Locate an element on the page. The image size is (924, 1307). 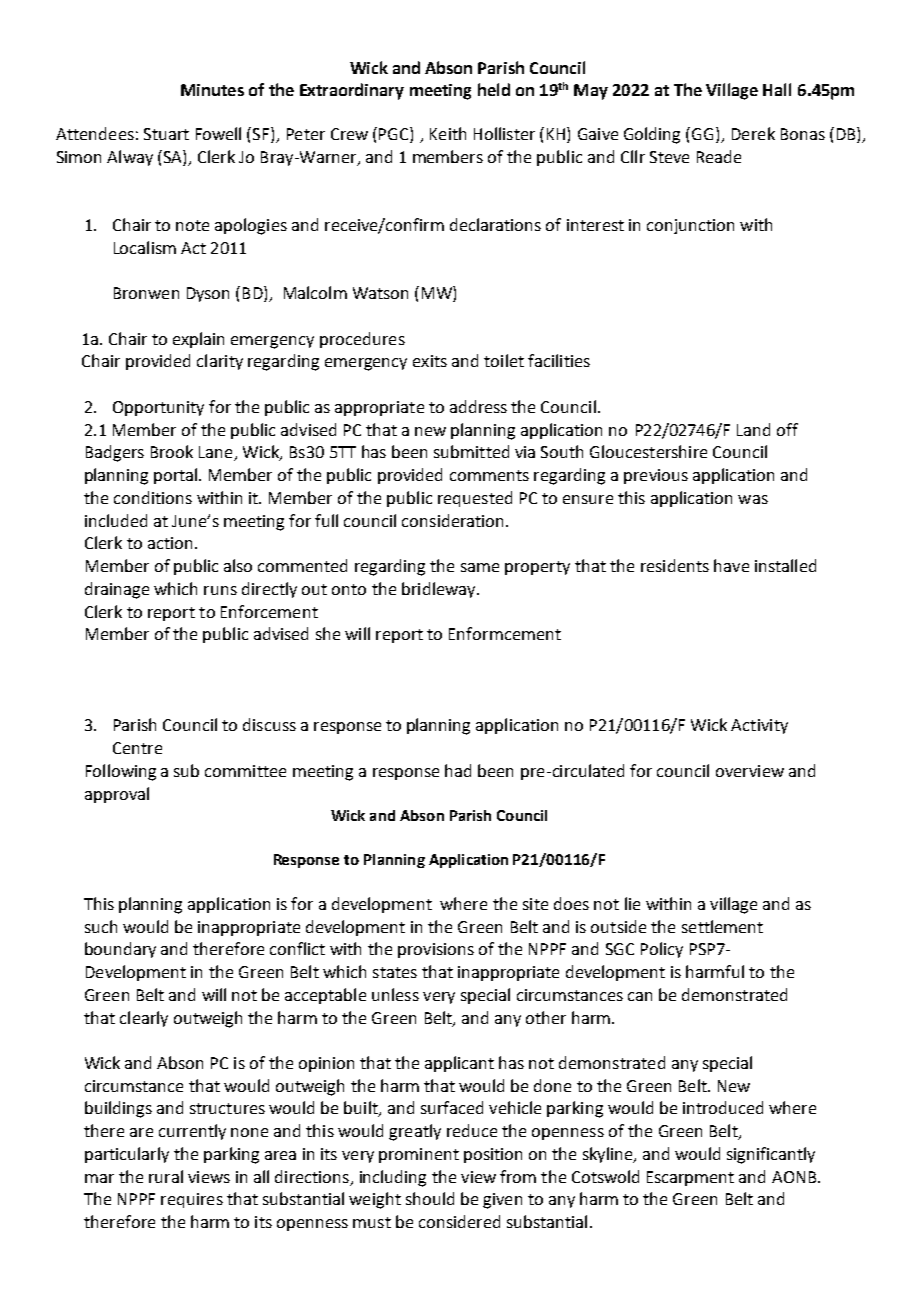
Activity is located at coordinates (759, 726).
